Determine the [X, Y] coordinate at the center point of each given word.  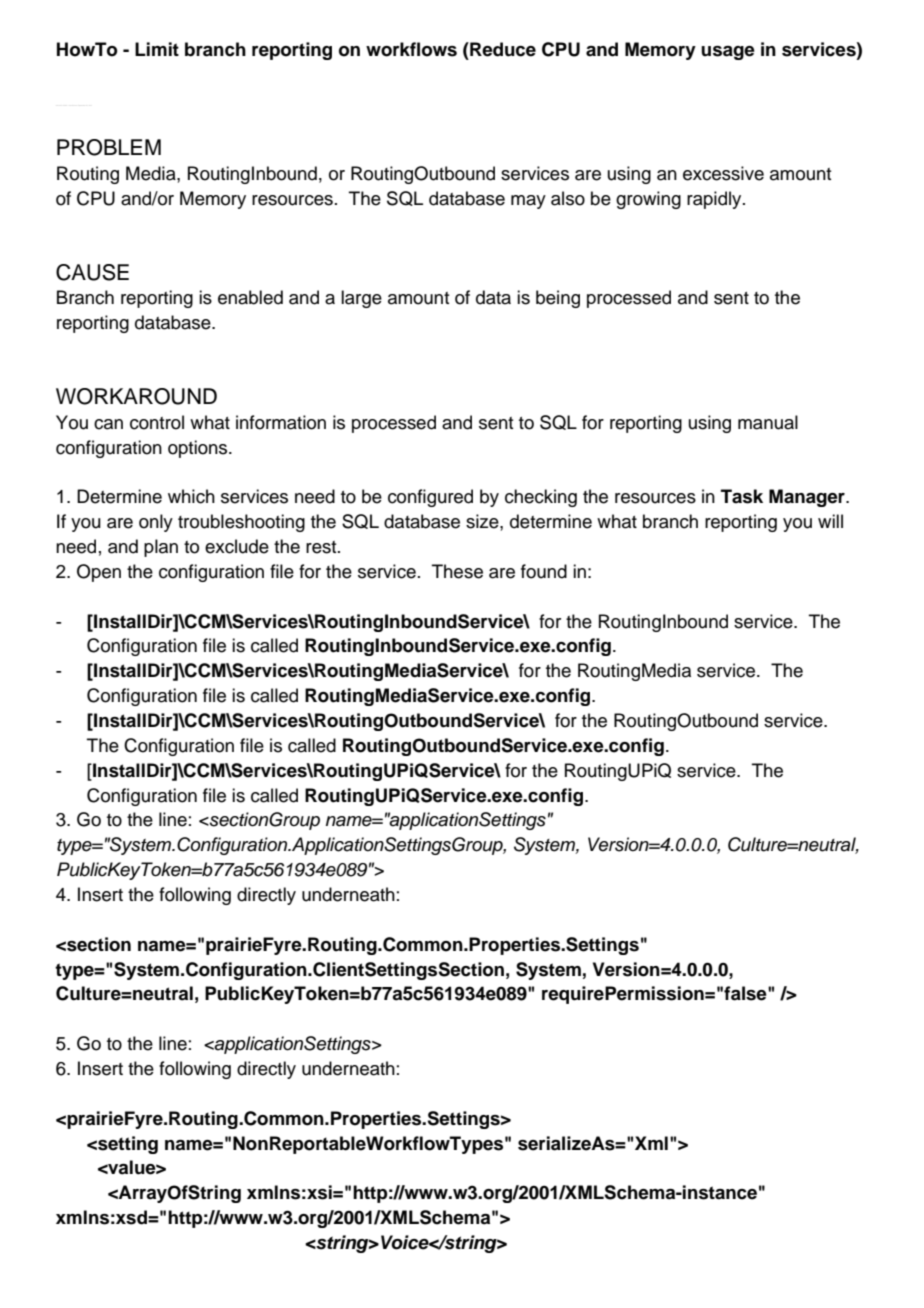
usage [728, 53]
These [457, 571]
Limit [157, 49]
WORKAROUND [136, 396]
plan [161, 548]
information [281, 422]
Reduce [502, 49]
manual [768, 422]
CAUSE [92, 272]
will [830, 521]
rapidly [715, 200]
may [528, 202]
